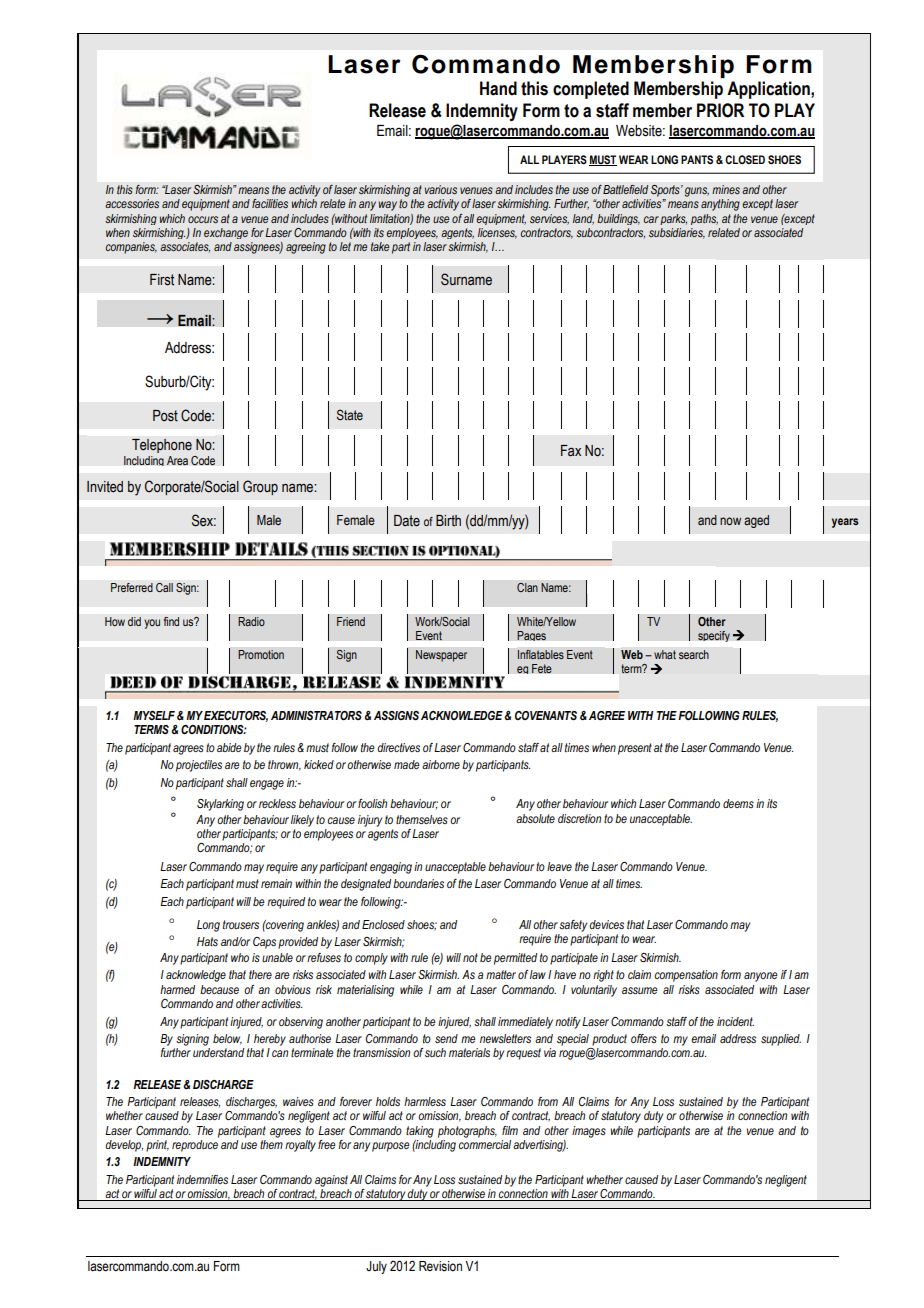 This document has width=924, height=1308. What do you see at coordinates (714, 636) in the document?
I see `specify` at bounding box center [714, 636].
